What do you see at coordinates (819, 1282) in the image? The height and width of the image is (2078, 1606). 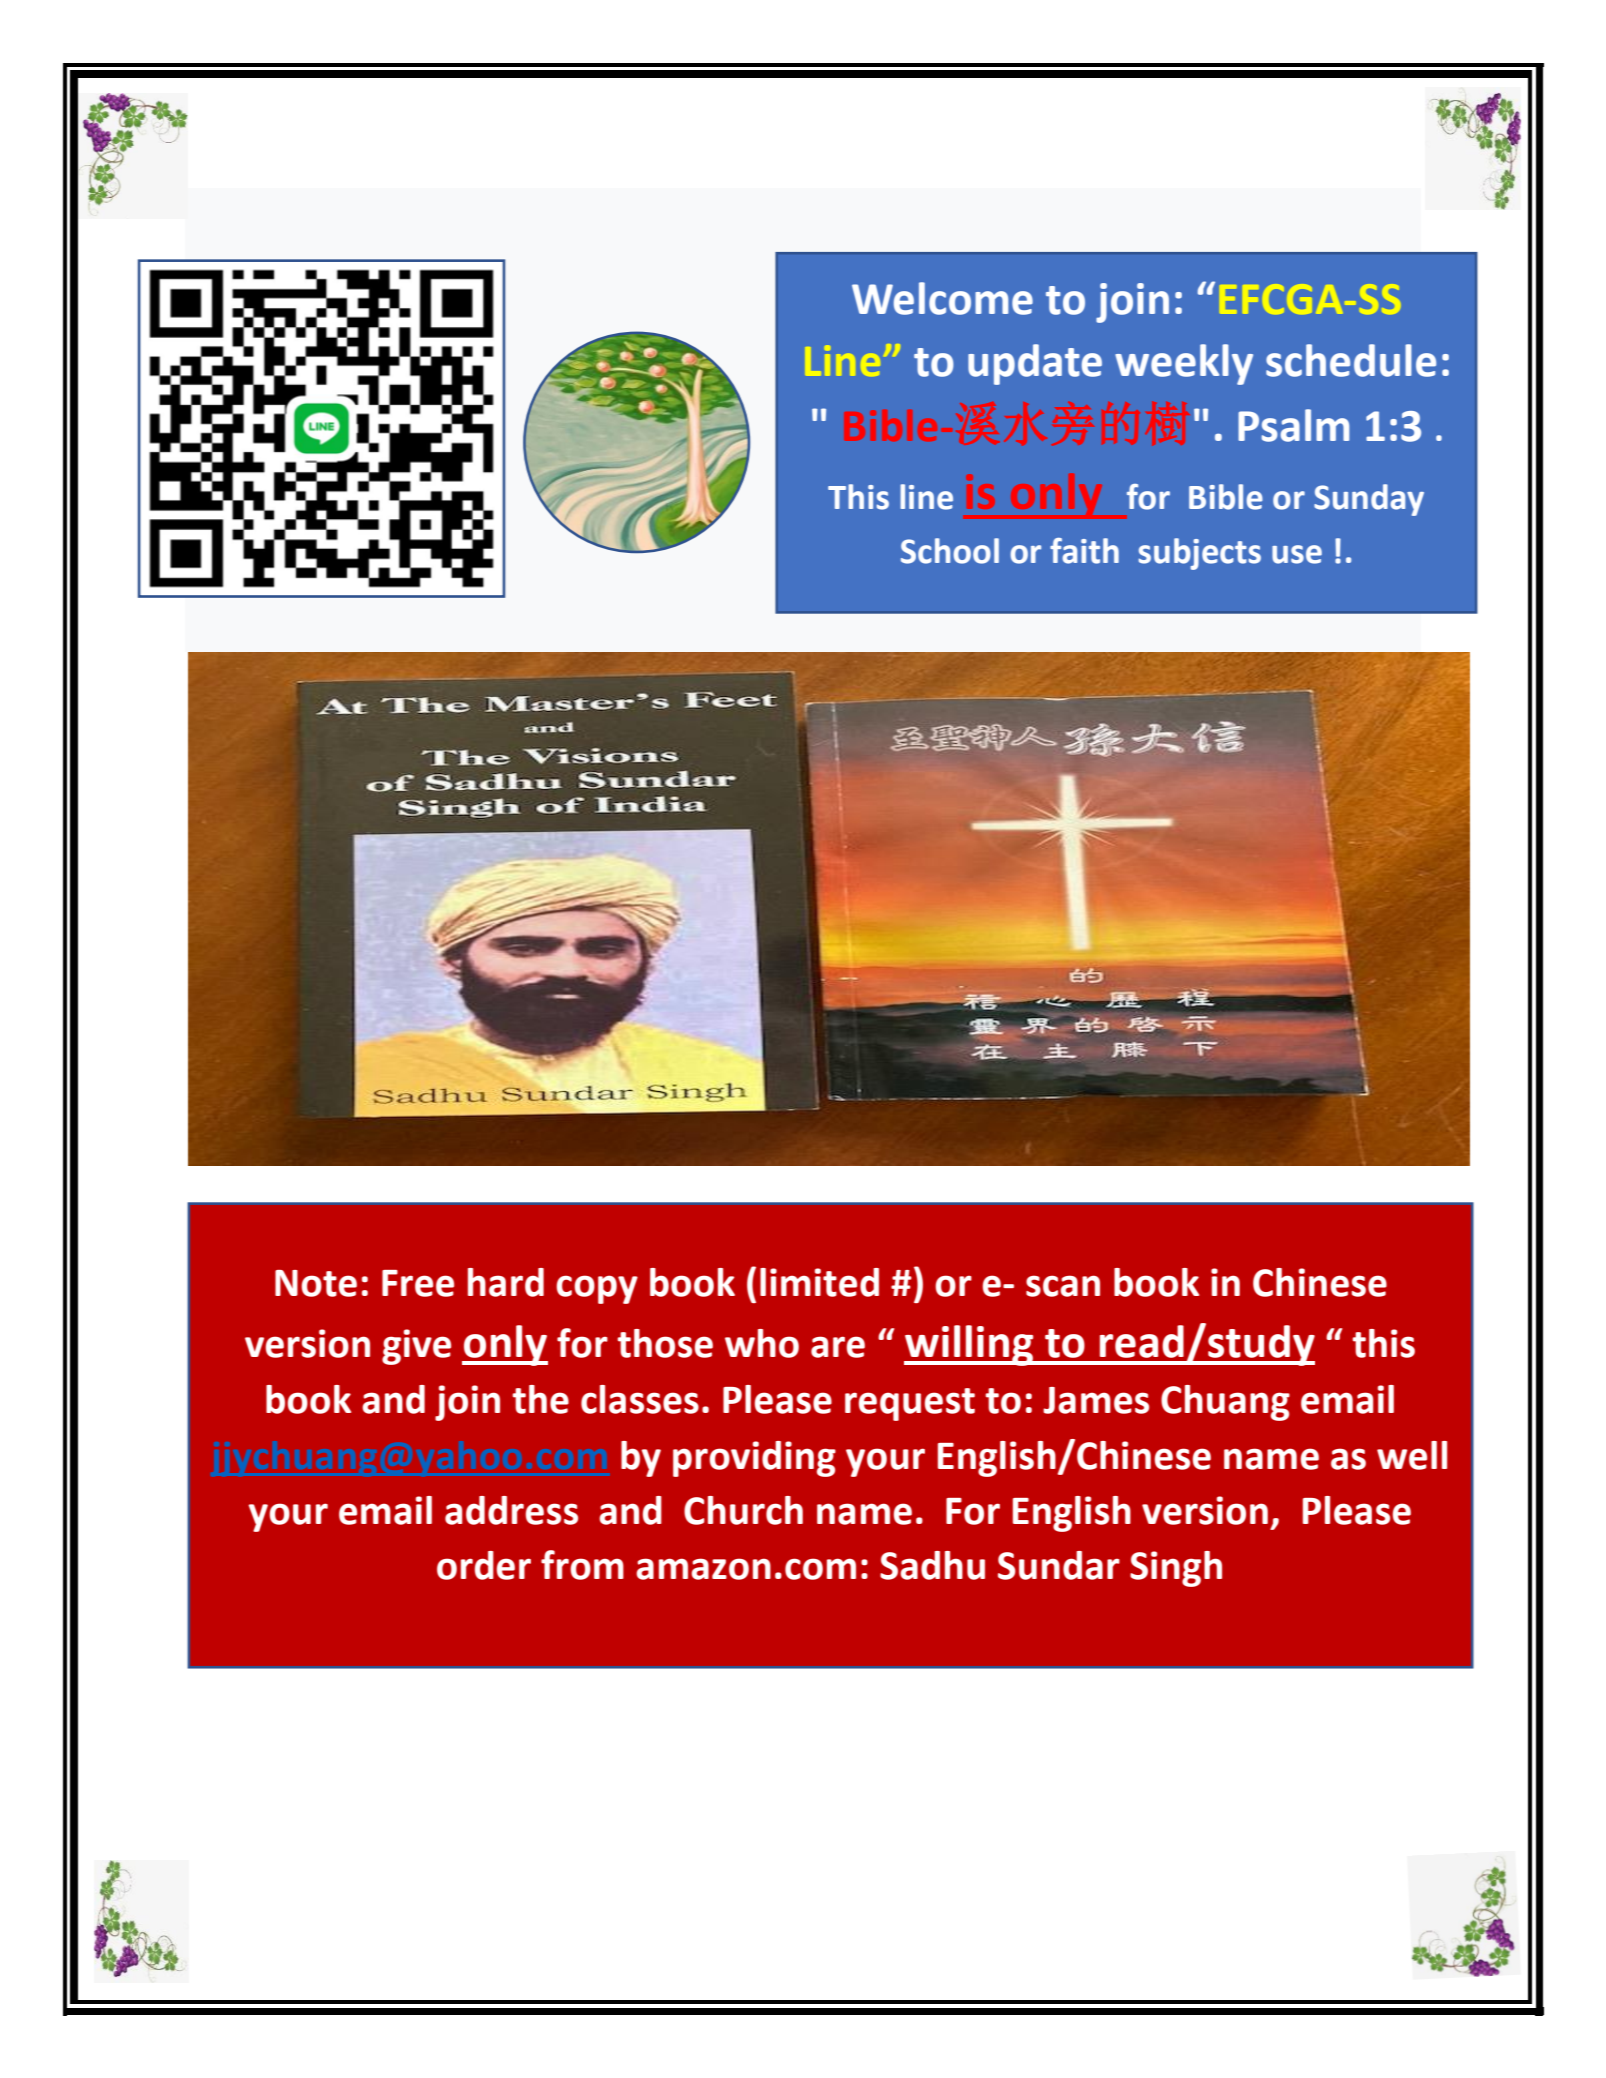 I see `limited` at bounding box center [819, 1282].
